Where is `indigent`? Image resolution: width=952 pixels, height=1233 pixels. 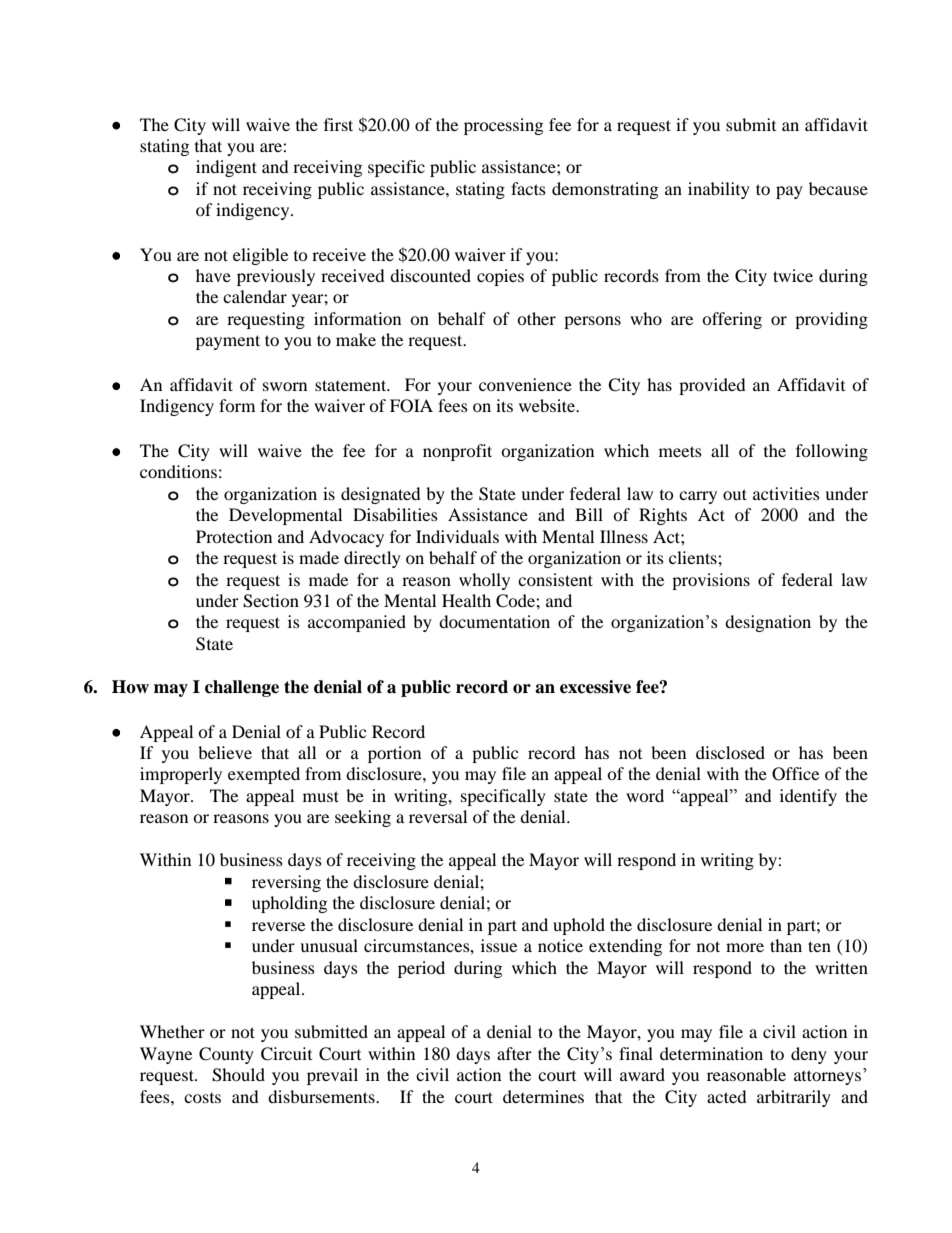 indigent is located at coordinates (226, 168).
